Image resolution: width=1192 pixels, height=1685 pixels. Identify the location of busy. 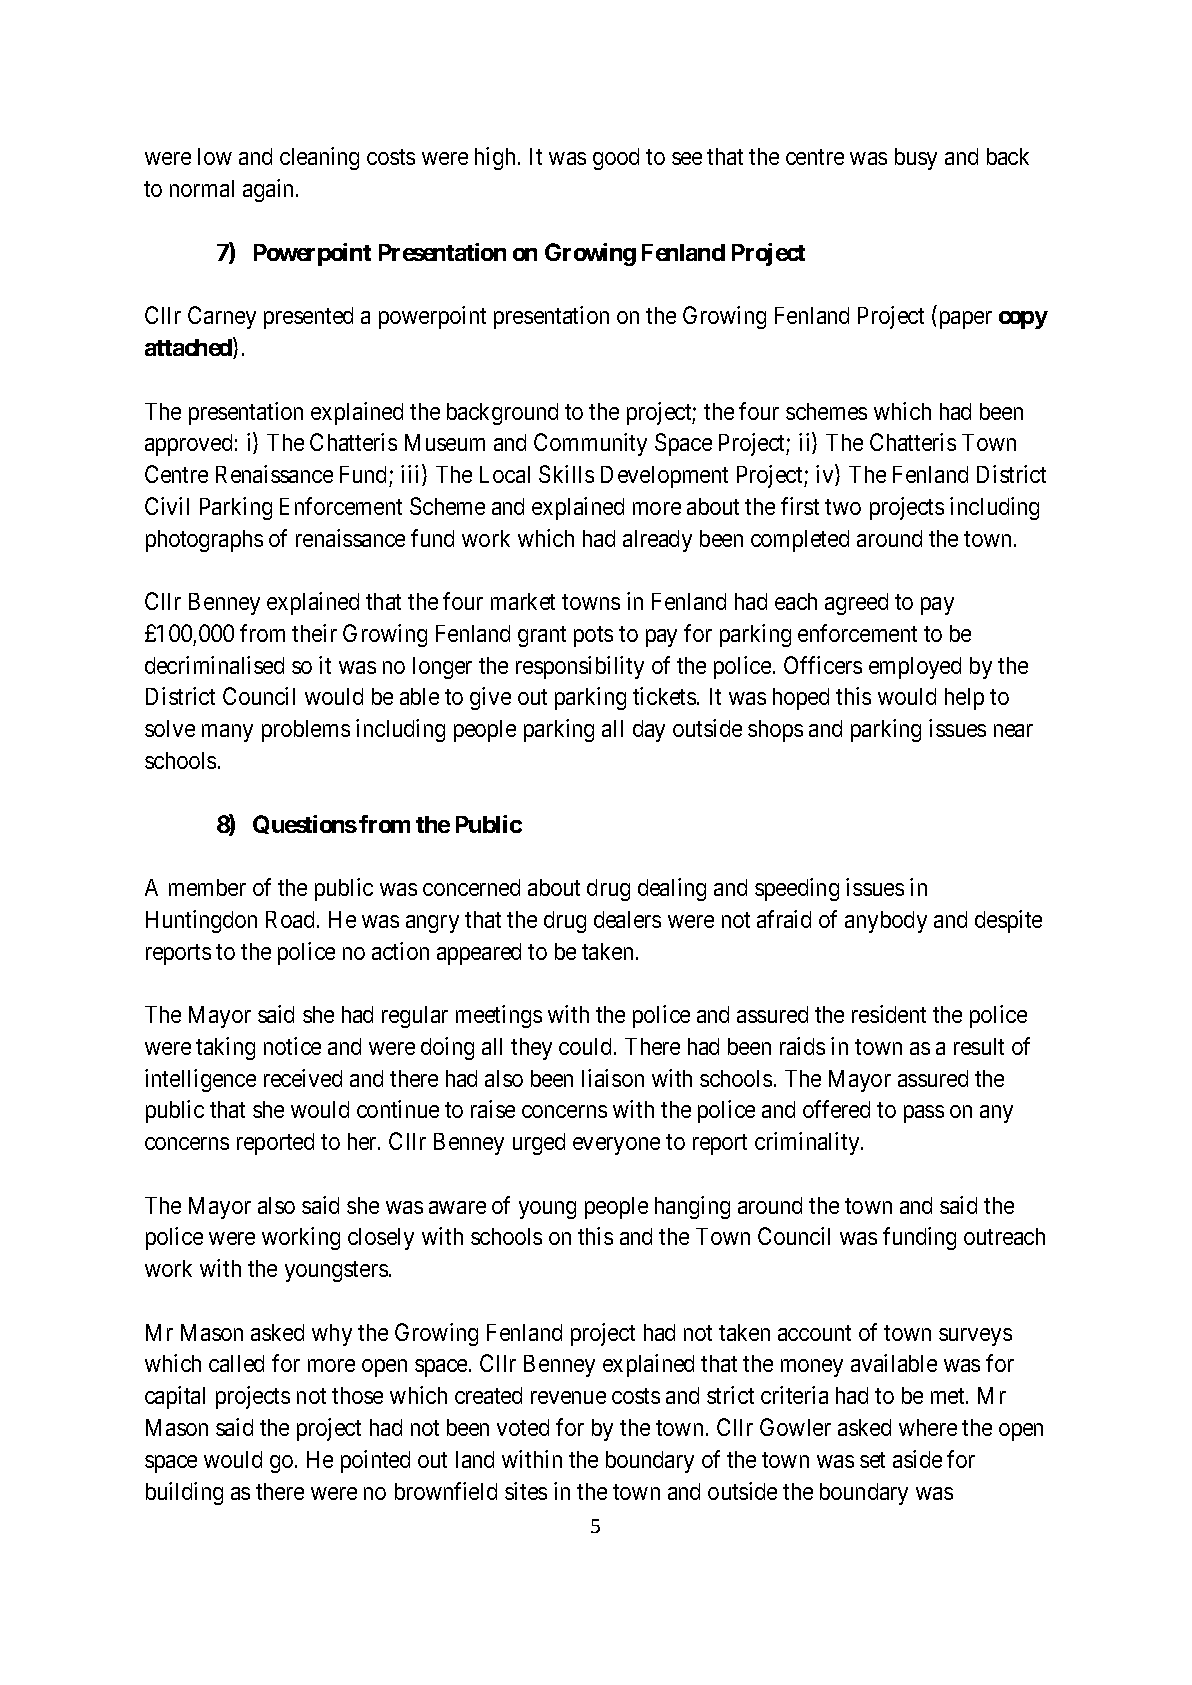
(916, 159).
